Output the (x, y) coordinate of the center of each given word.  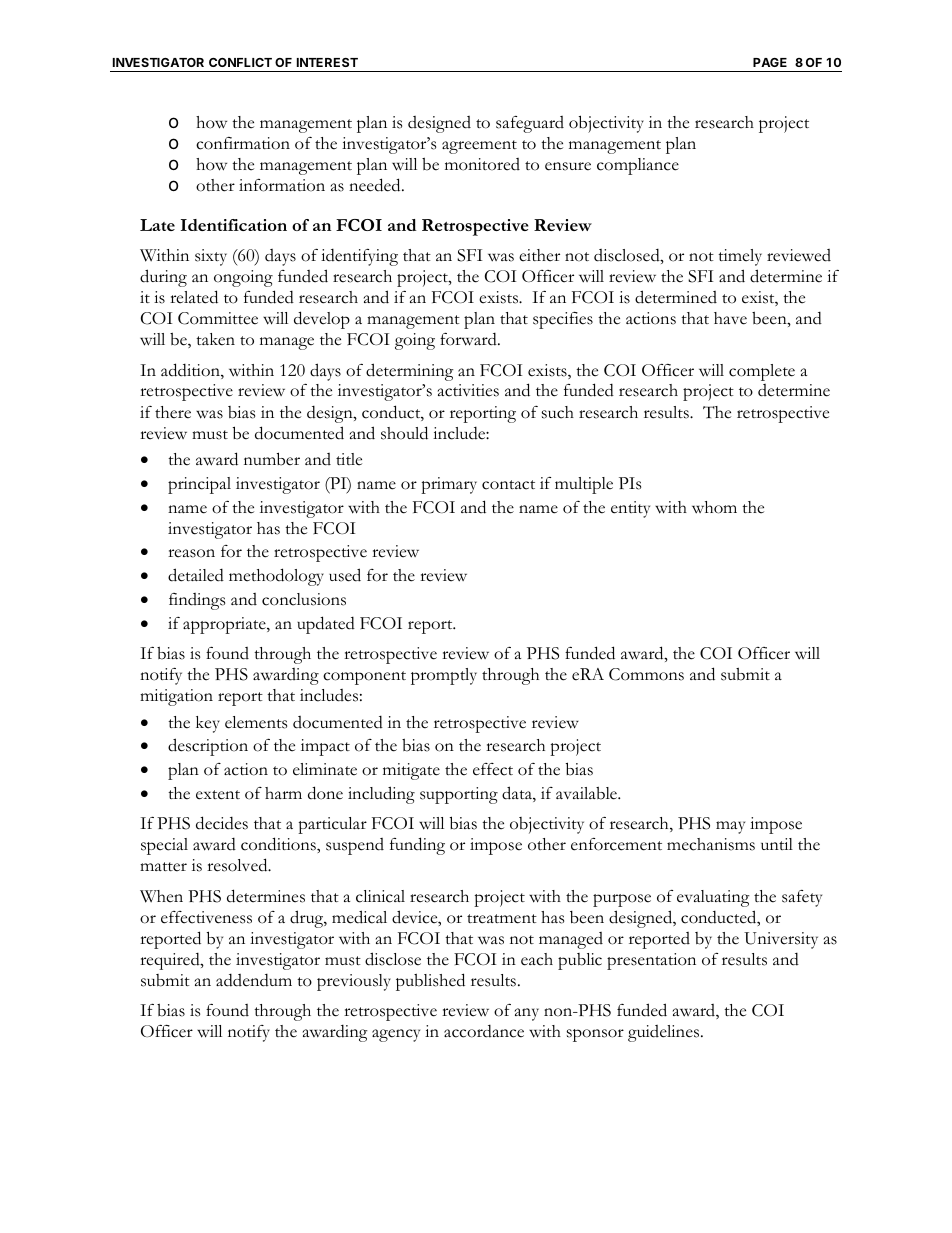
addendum (254, 980)
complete (762, 372)
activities (468, 390)
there (173, 412)
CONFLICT (240, 62)
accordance (484, 1031)
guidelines (665, 1033)
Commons (646, 674)
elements (256, 722)
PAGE (770, 62)
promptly (444, 676)
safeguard (530, 124)
